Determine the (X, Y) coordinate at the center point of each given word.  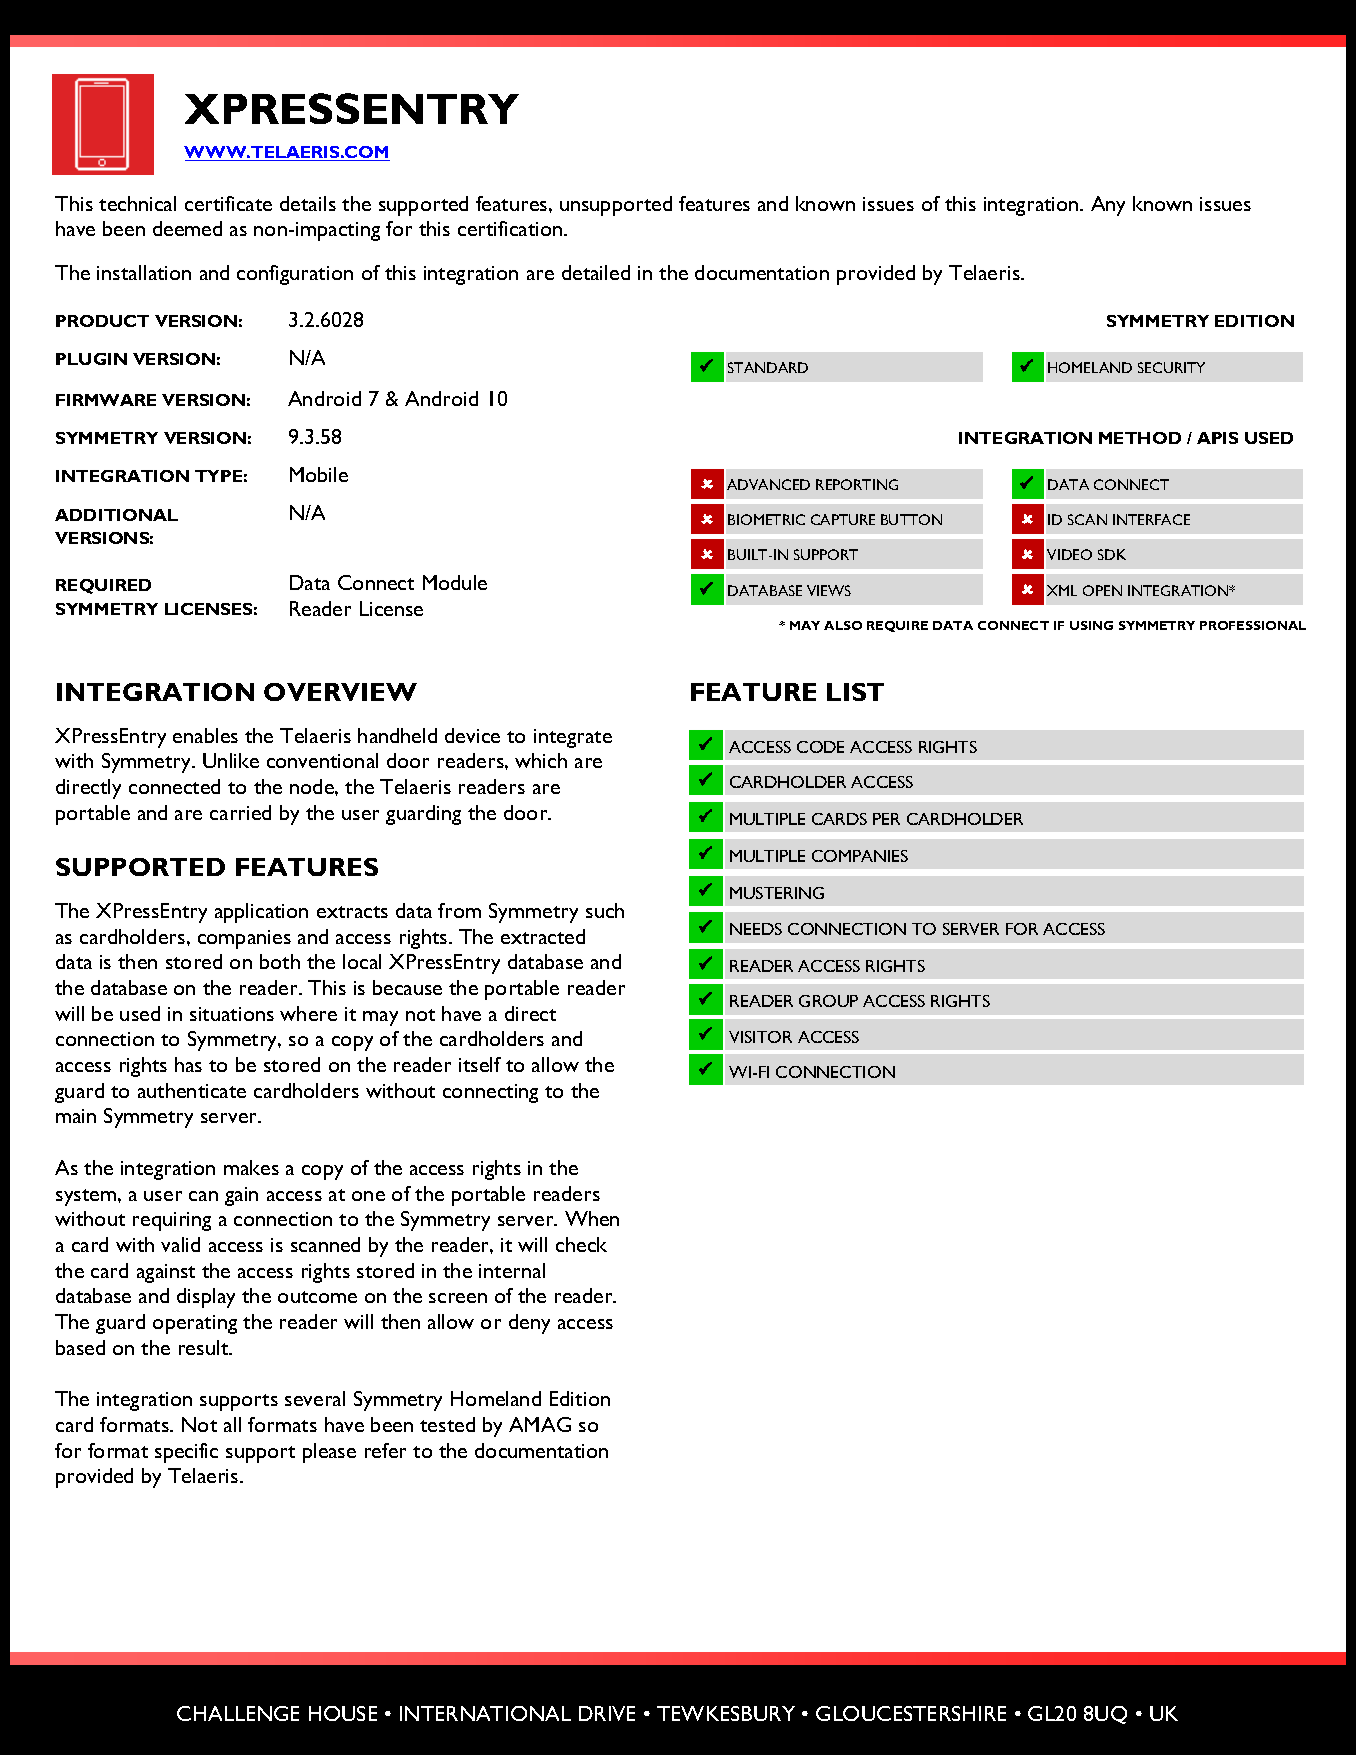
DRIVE (607, 1713)
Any (1108, 206)
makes (251, 1167)
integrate (573, 738)
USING (1091, 625)
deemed (187, 228)
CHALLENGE (238, 1713)
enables (205, 735)
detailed (596, 272)
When (592, 1218)
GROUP (828, 1001)
